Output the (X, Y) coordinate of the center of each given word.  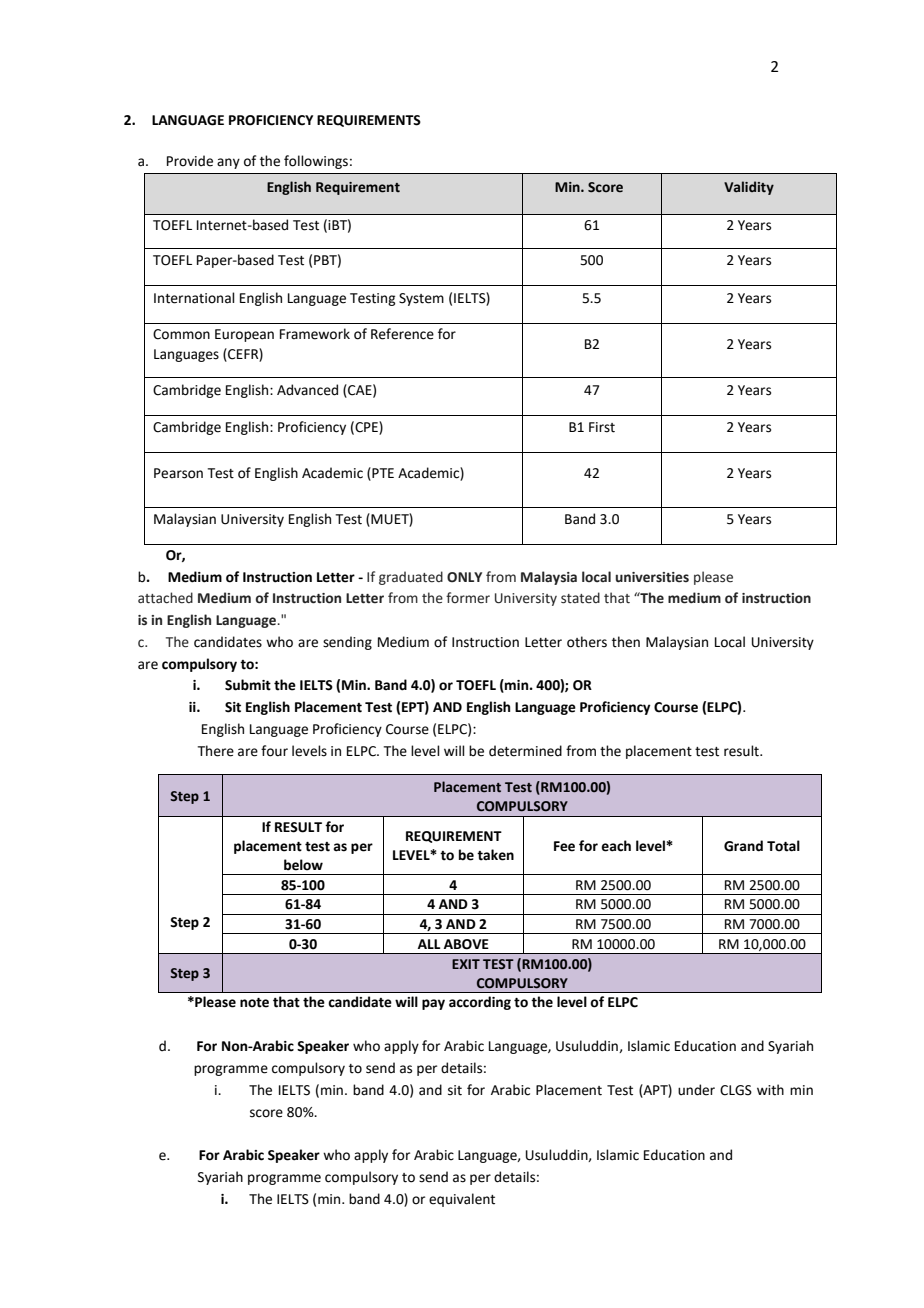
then (626, 642)
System (421, 299)
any (228, 163)
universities (652, 577)
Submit (248, 685)
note (254, 1003)
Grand (743, 846)
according (480, 1003)
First (602, 427)
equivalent (462, 1200)
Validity (749, 188)
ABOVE (466, 944)
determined (525, 751)
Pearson (178, 473)
